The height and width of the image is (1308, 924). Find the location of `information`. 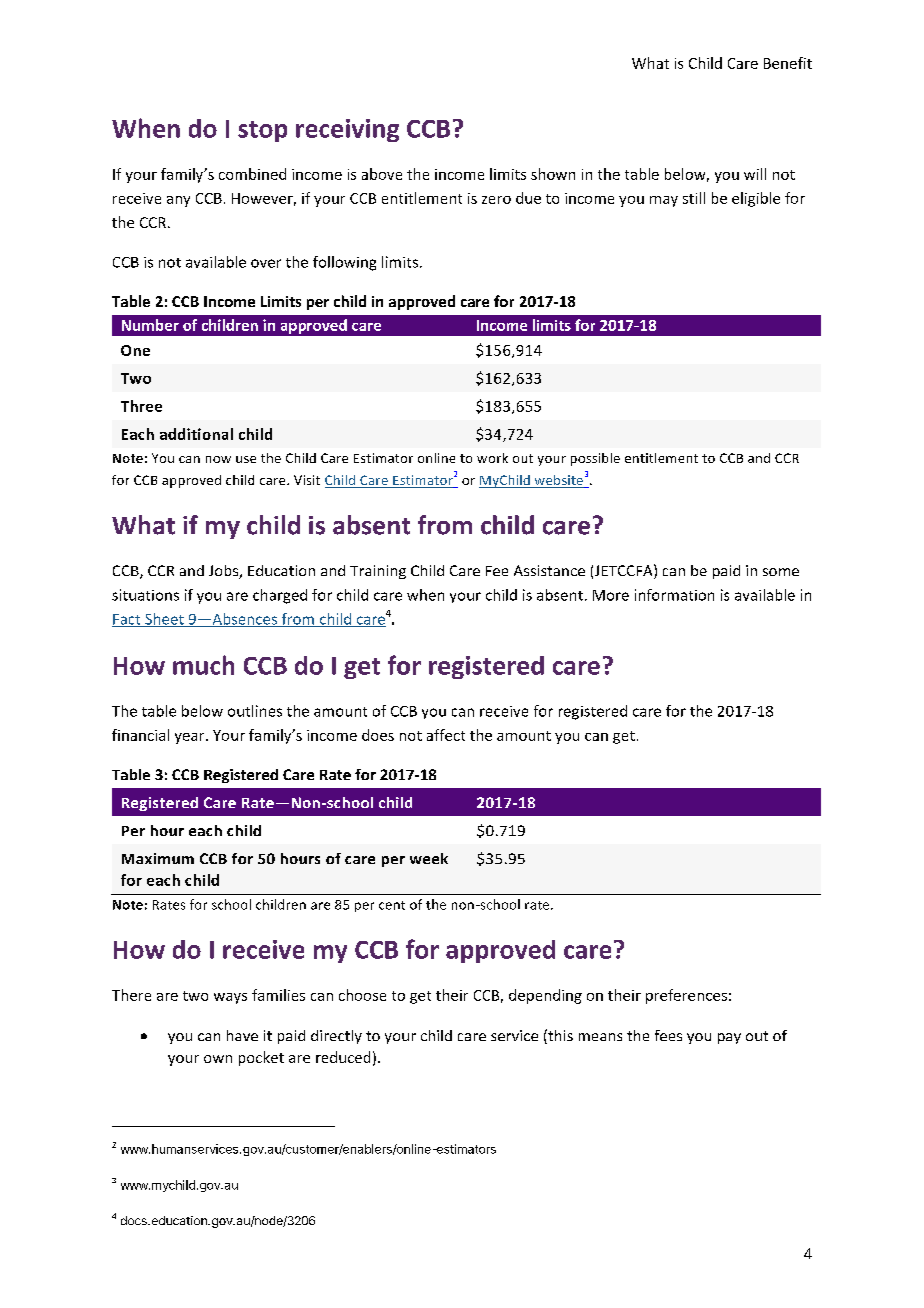

information is located at coordinates (674, 595).
